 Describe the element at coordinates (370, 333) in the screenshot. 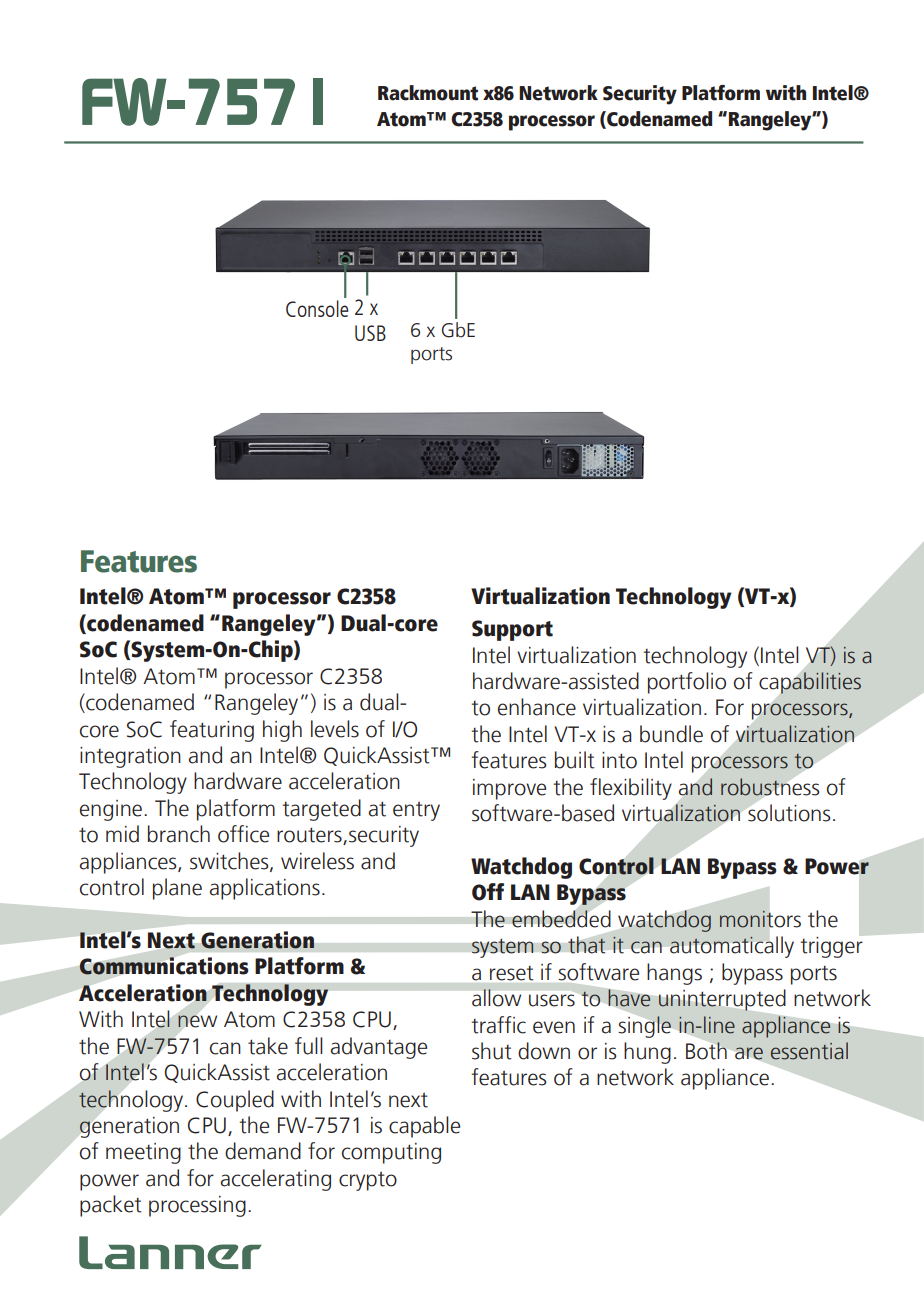

I see `USB` at that location.
